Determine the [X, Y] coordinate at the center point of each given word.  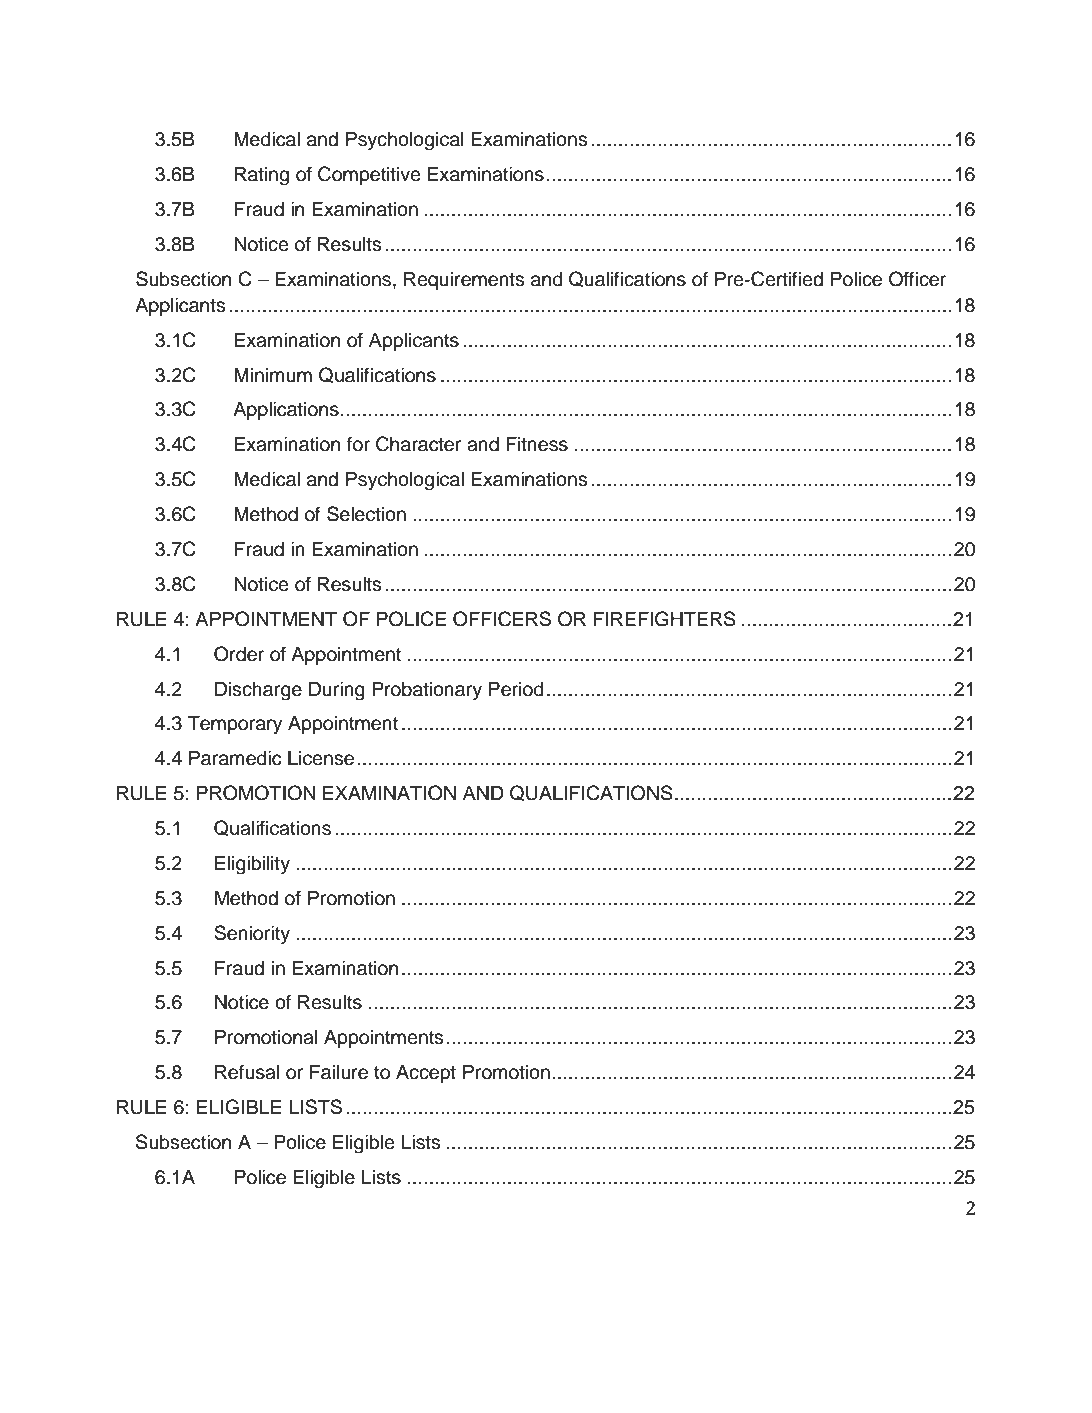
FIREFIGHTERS [665, 619]
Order [239, 654]
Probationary [427, 691]
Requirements [464, 281]
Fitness [537, 444]
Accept [426, 1074]
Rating [262, 176]
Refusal [247, 1072]
